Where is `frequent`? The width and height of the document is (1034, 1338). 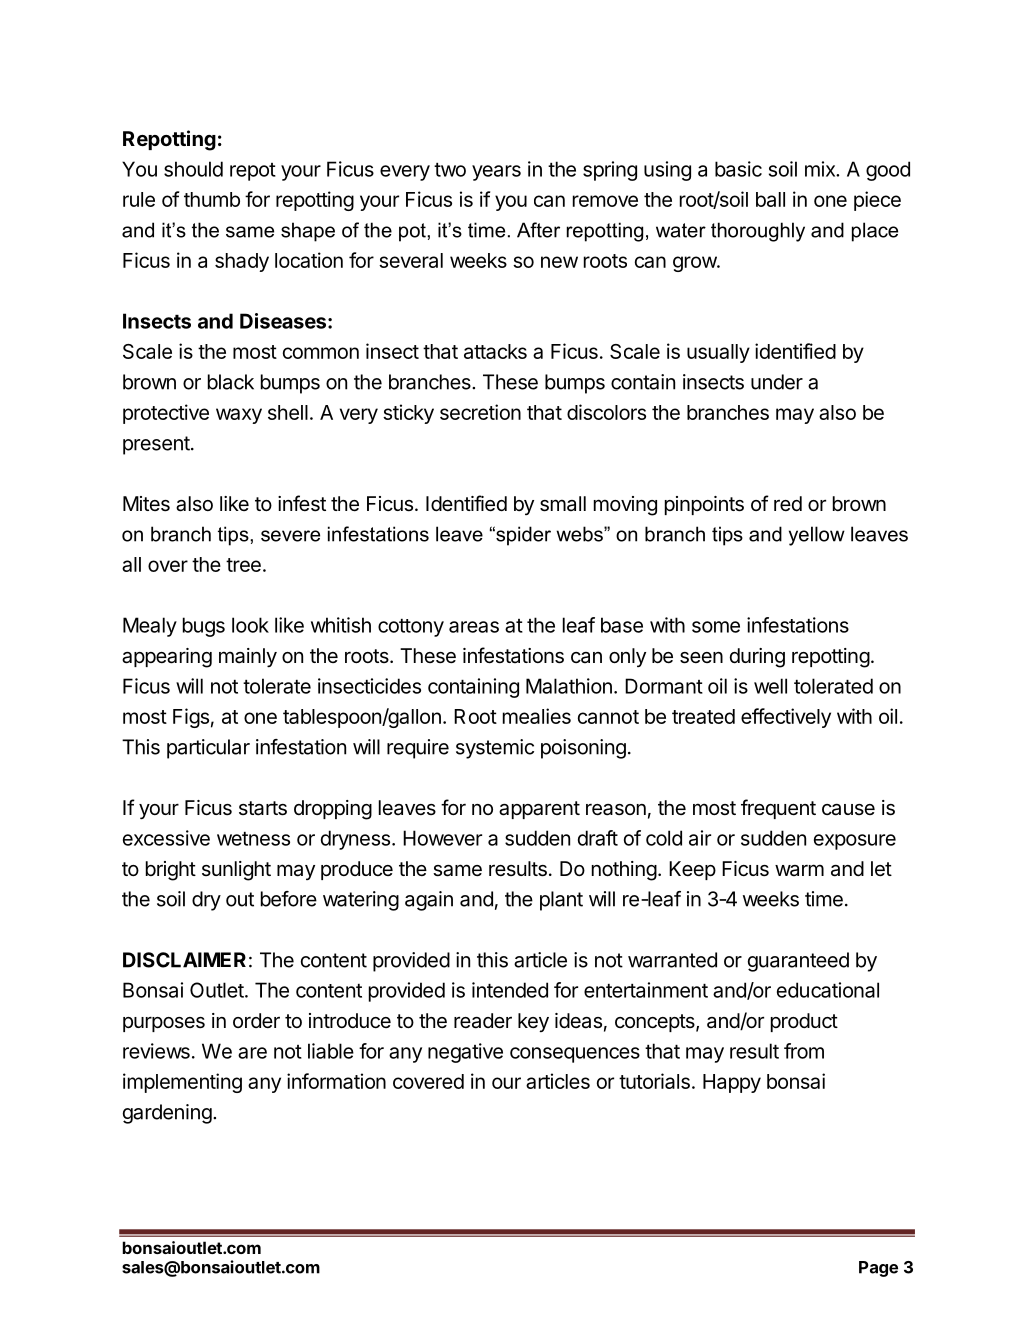
frequent is located at coordinates (778, 809).
